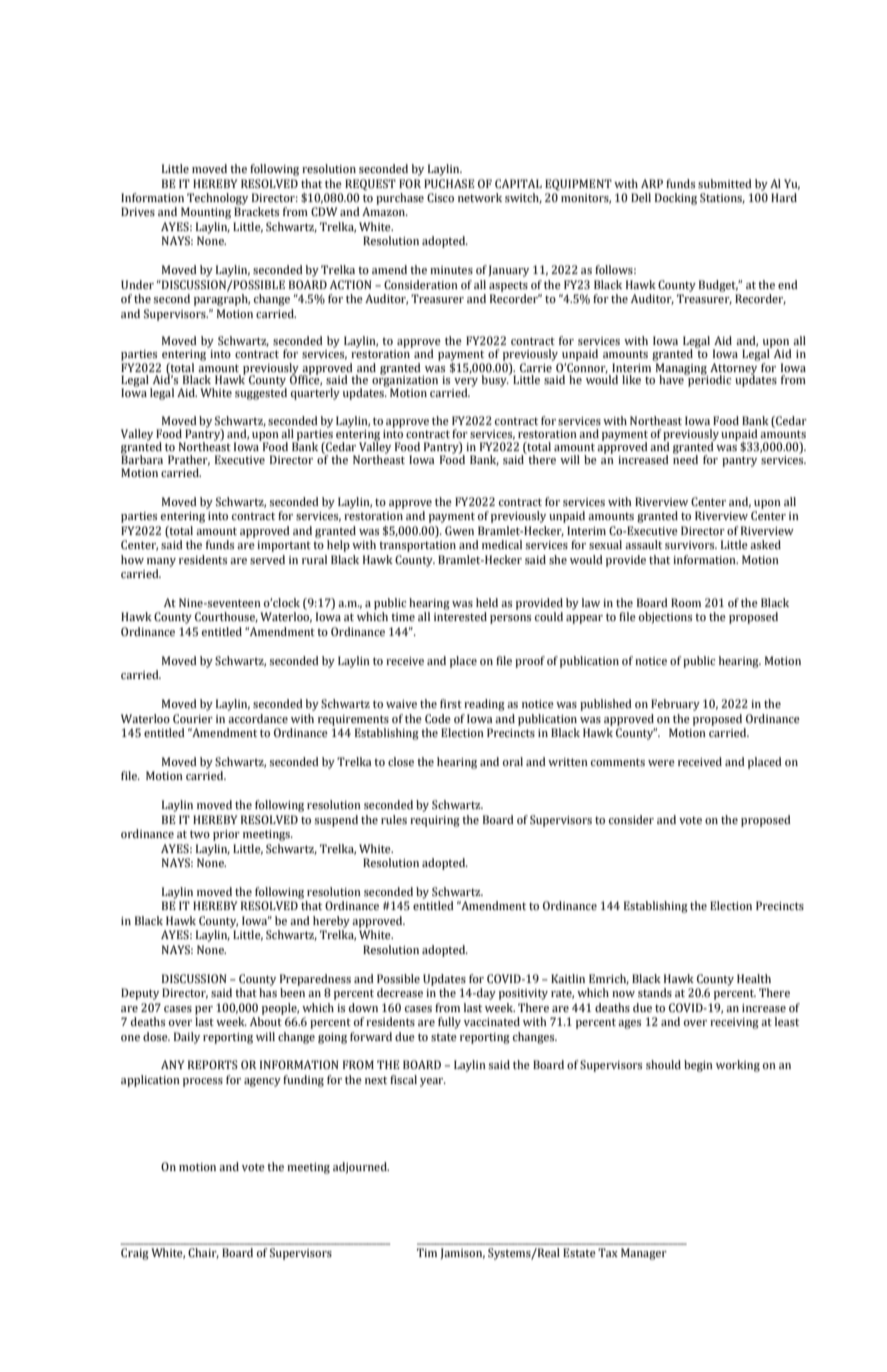 This screenshot has height=1372, width=887. What do you see at coordinates (206, 213) in the screenshot?
I see `Mounting` at bounding box center [206, 213].
